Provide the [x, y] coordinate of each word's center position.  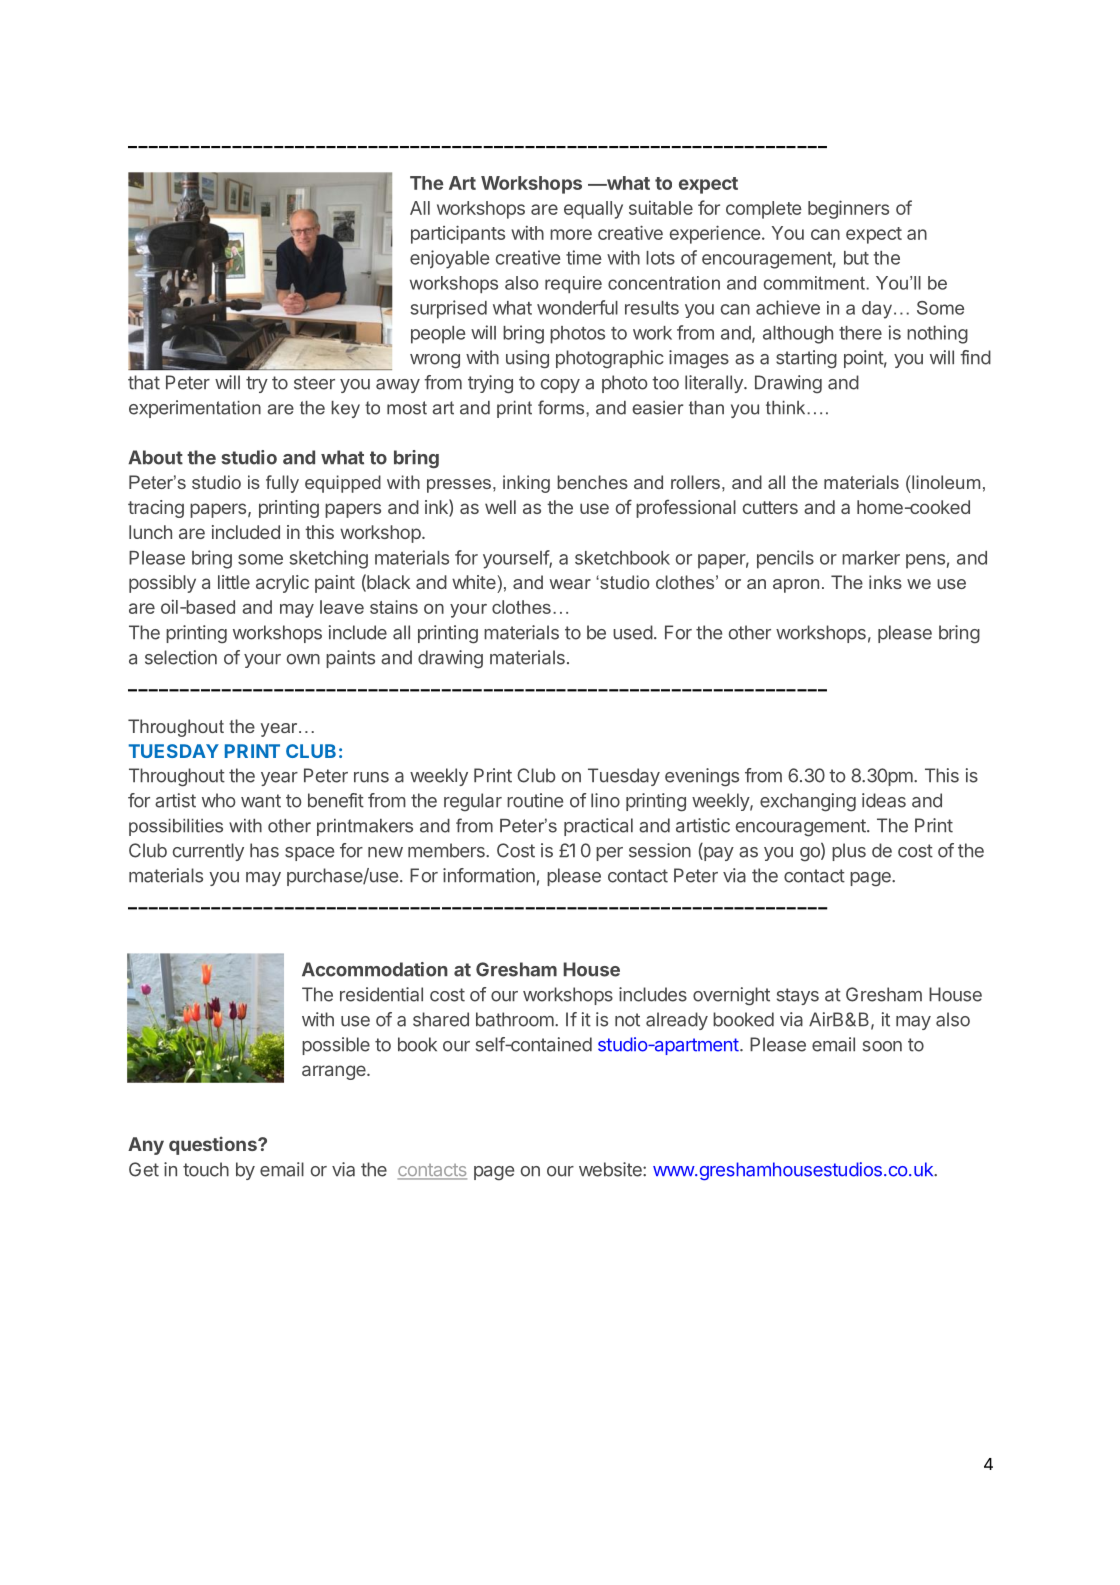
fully [282, 484]
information [489, 875]
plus [849, 852]
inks [885, 582]
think [787, 408]
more [571, 234]
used [633, 632]
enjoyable [450, 259]
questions [214, 1145]
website [611, 1169]
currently [208, 852]
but [856, 258]
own [303, 659]
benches [592, 482]
